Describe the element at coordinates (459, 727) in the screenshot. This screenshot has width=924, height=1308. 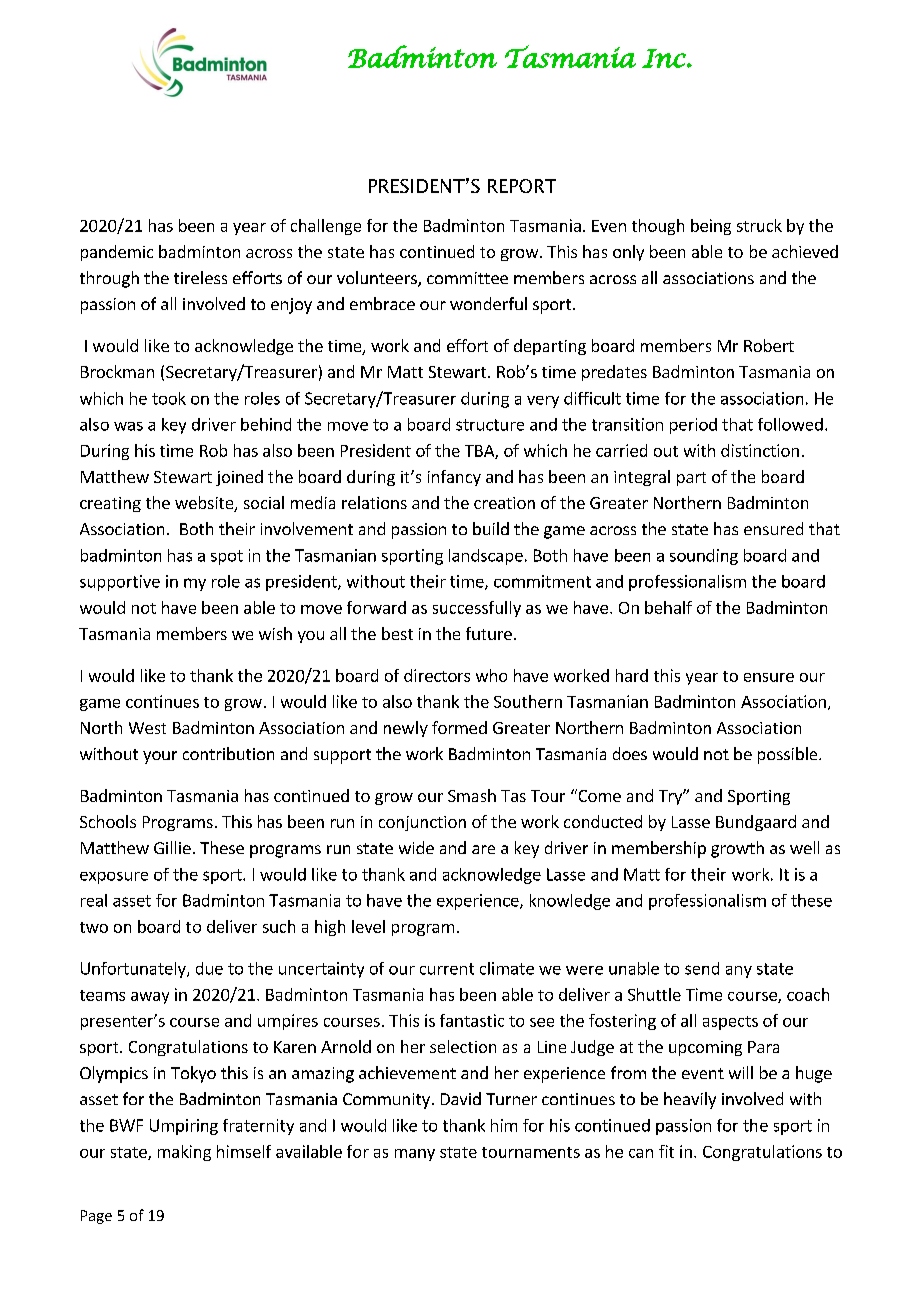
I see `formed` at that location.
